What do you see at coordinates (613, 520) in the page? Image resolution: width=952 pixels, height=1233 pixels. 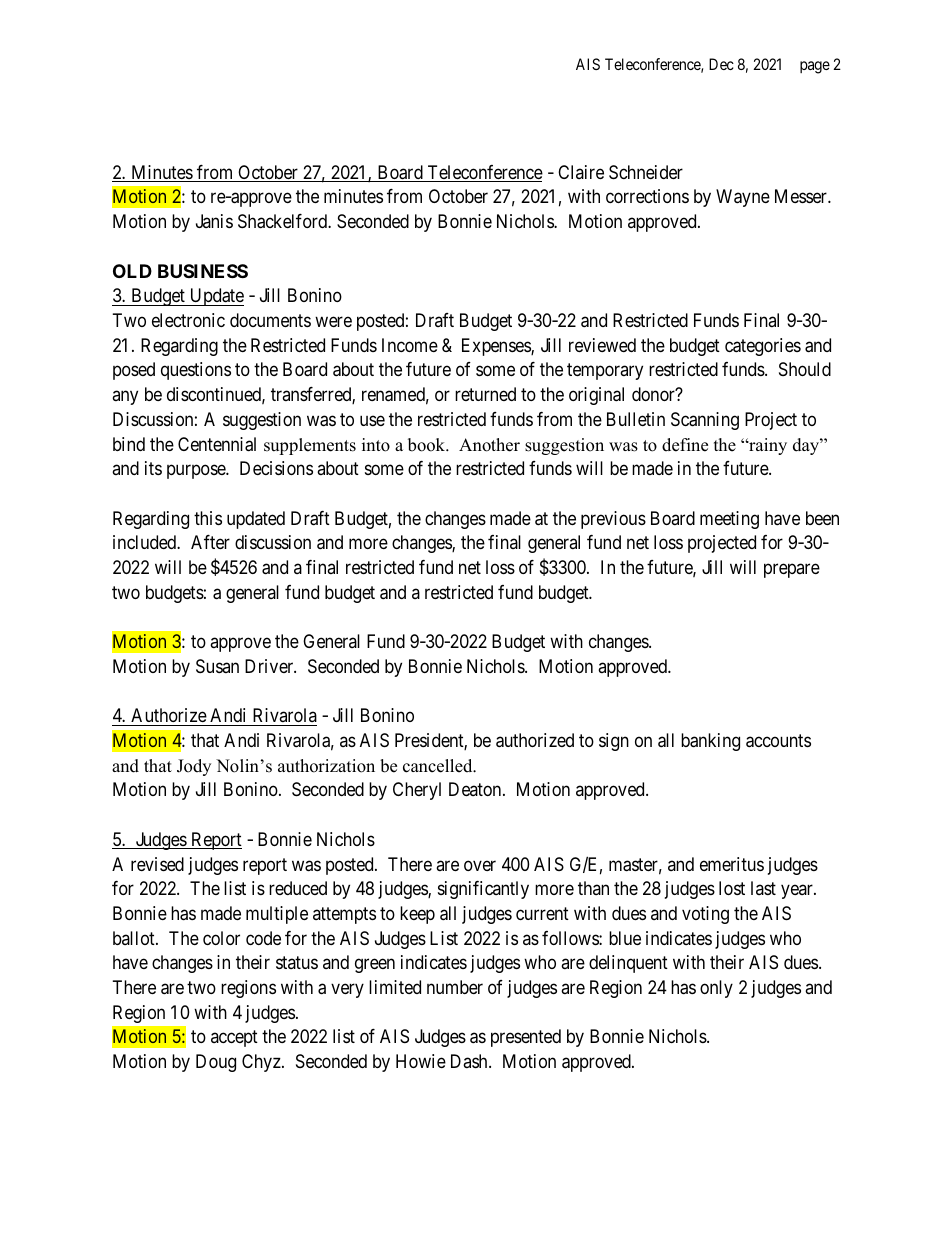 I see `previous` at bounding box center [613, 520].
